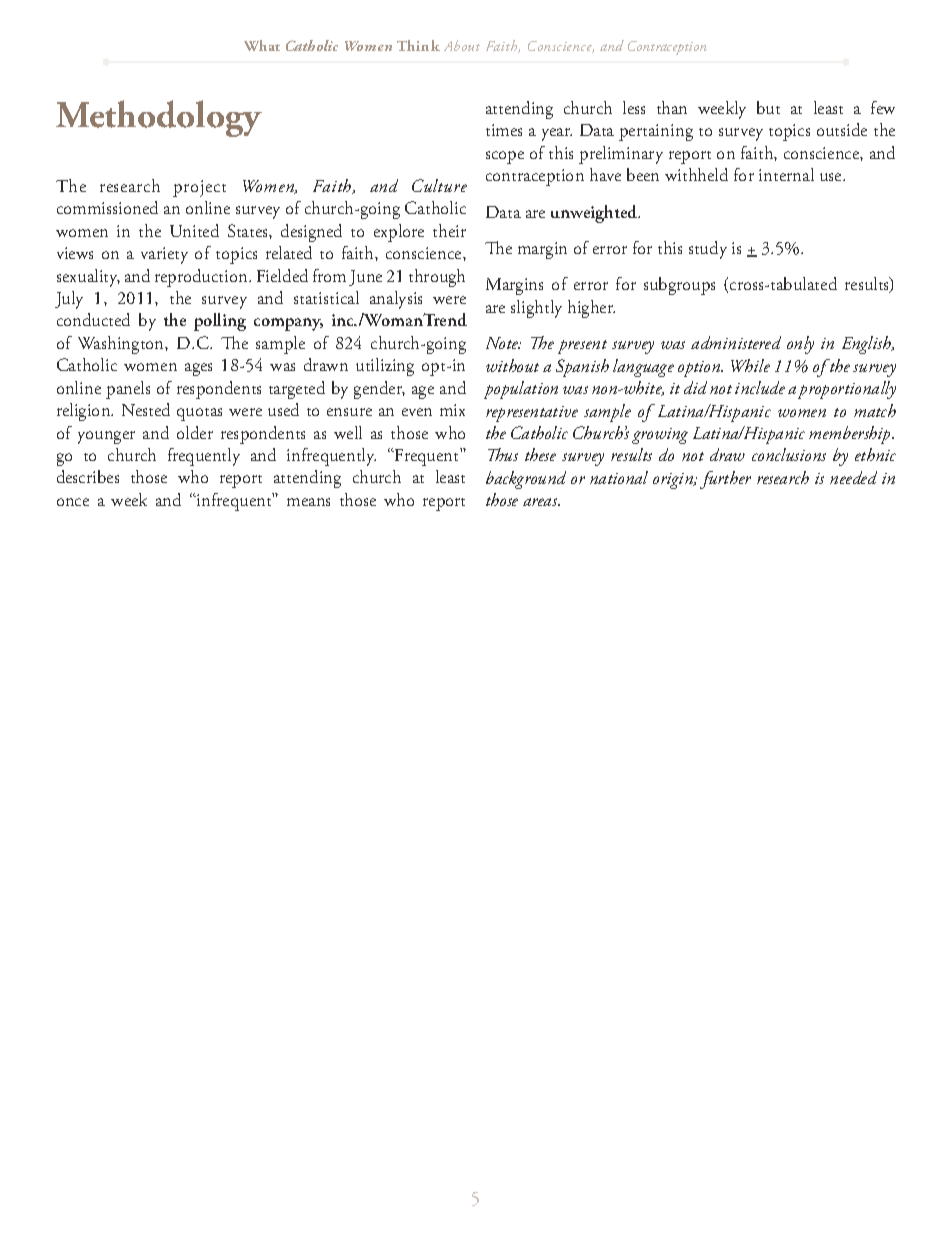  What do you see at coordinates (128, 390) in the screenshot?
I see `panels` at bounding box center [128, 390].
